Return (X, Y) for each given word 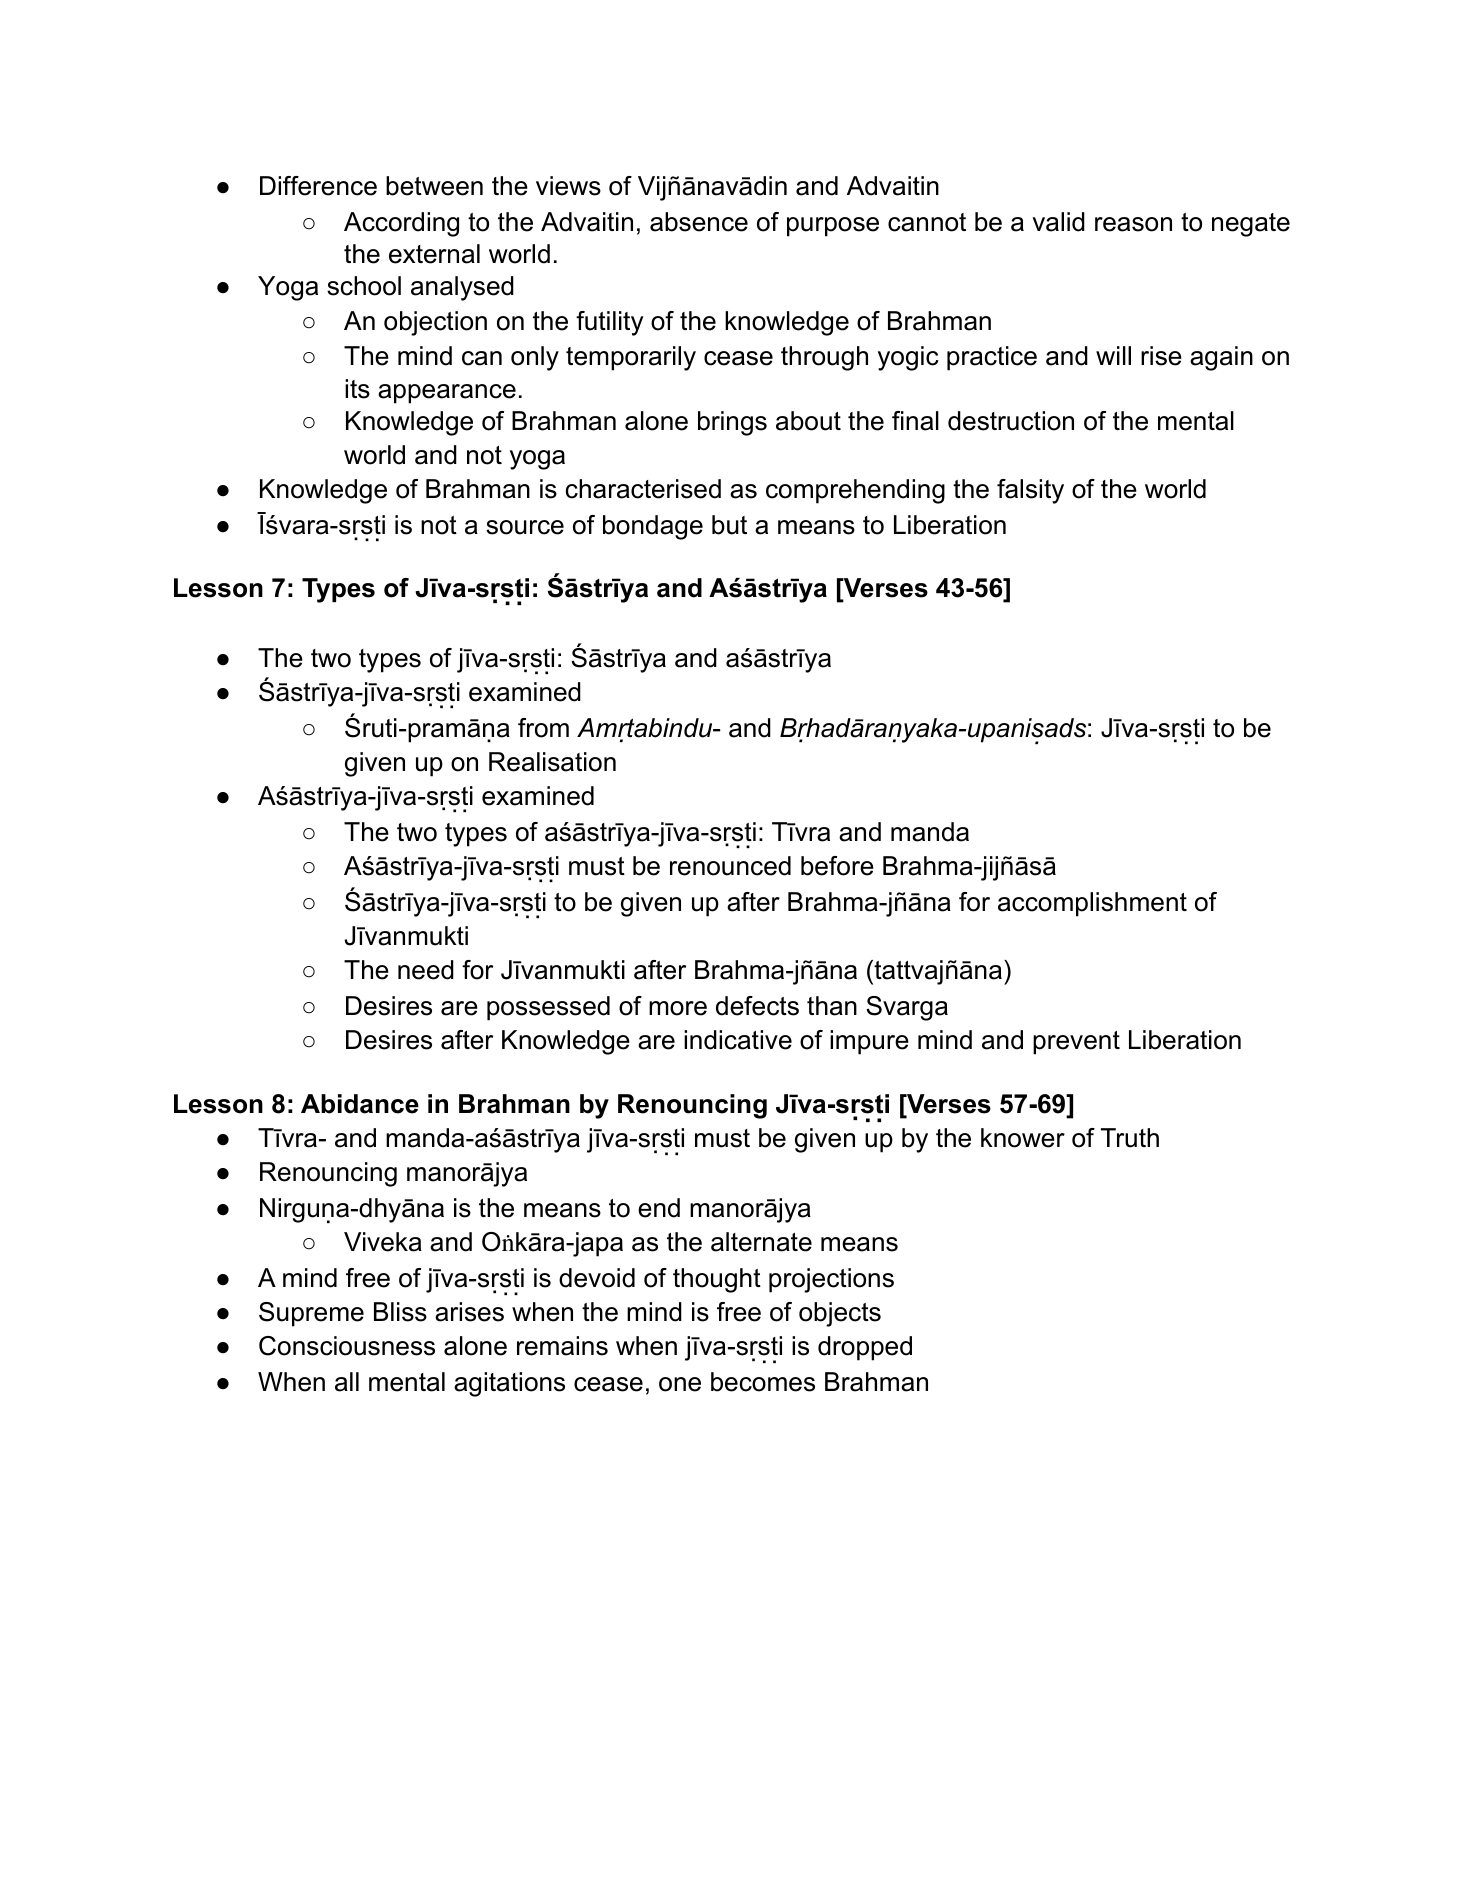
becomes (763, 1382)
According (401, 224)
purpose (833, 227)
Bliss (400, 1312)
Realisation (552, 762)
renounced (730, 866)
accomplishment (1092, 904)
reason (1133, 224)
